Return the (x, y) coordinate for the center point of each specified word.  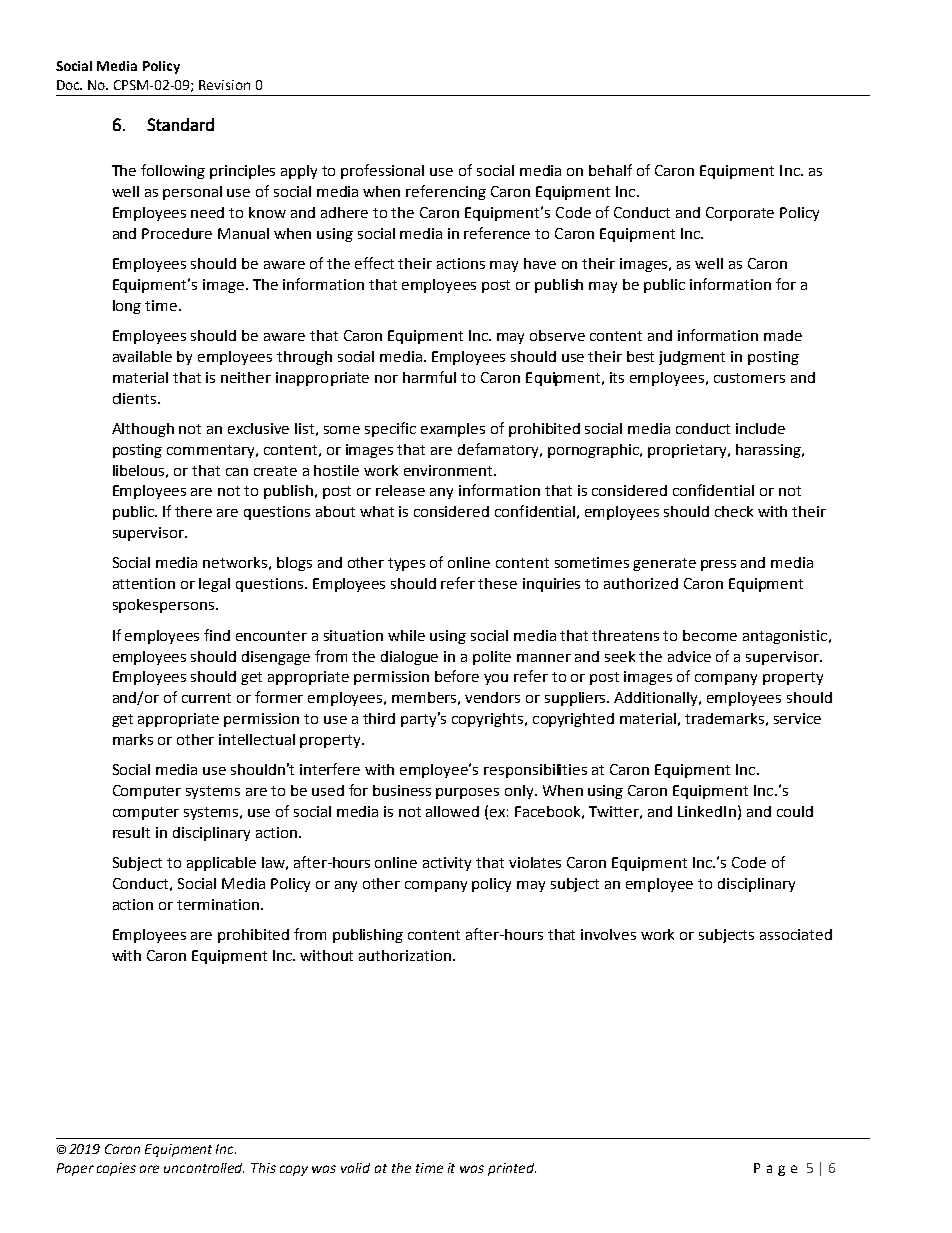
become (710, 635)
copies (116, 1169)
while (406, 635)
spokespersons (163, 606)
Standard (180, 124)
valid (355, 1168)
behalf (610, 170)
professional (382, 171)
